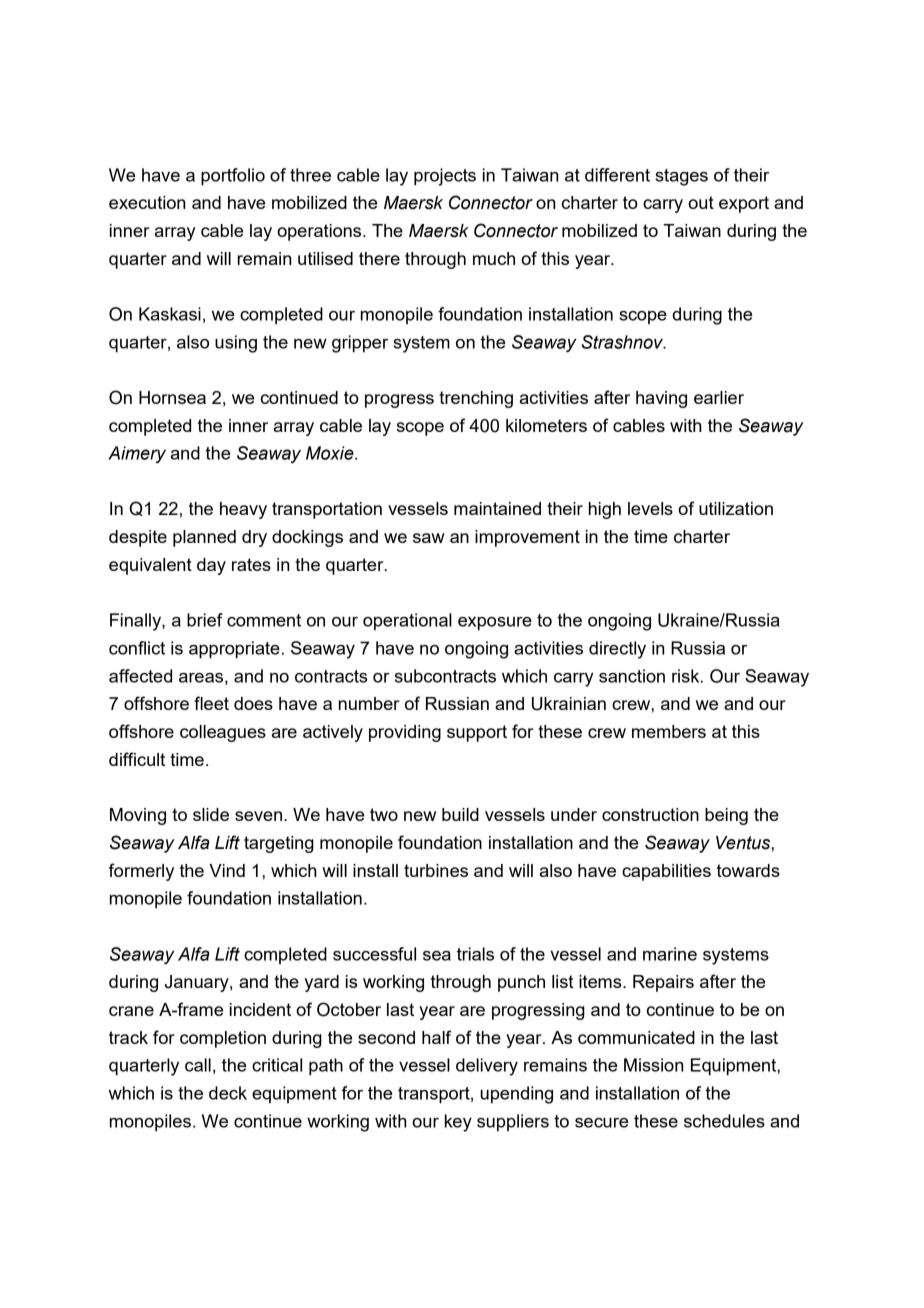 The height and width of the page is (1308, 924). Describe the element at coordinates (653, 1065) in the page. I see `Mission` at that location.
